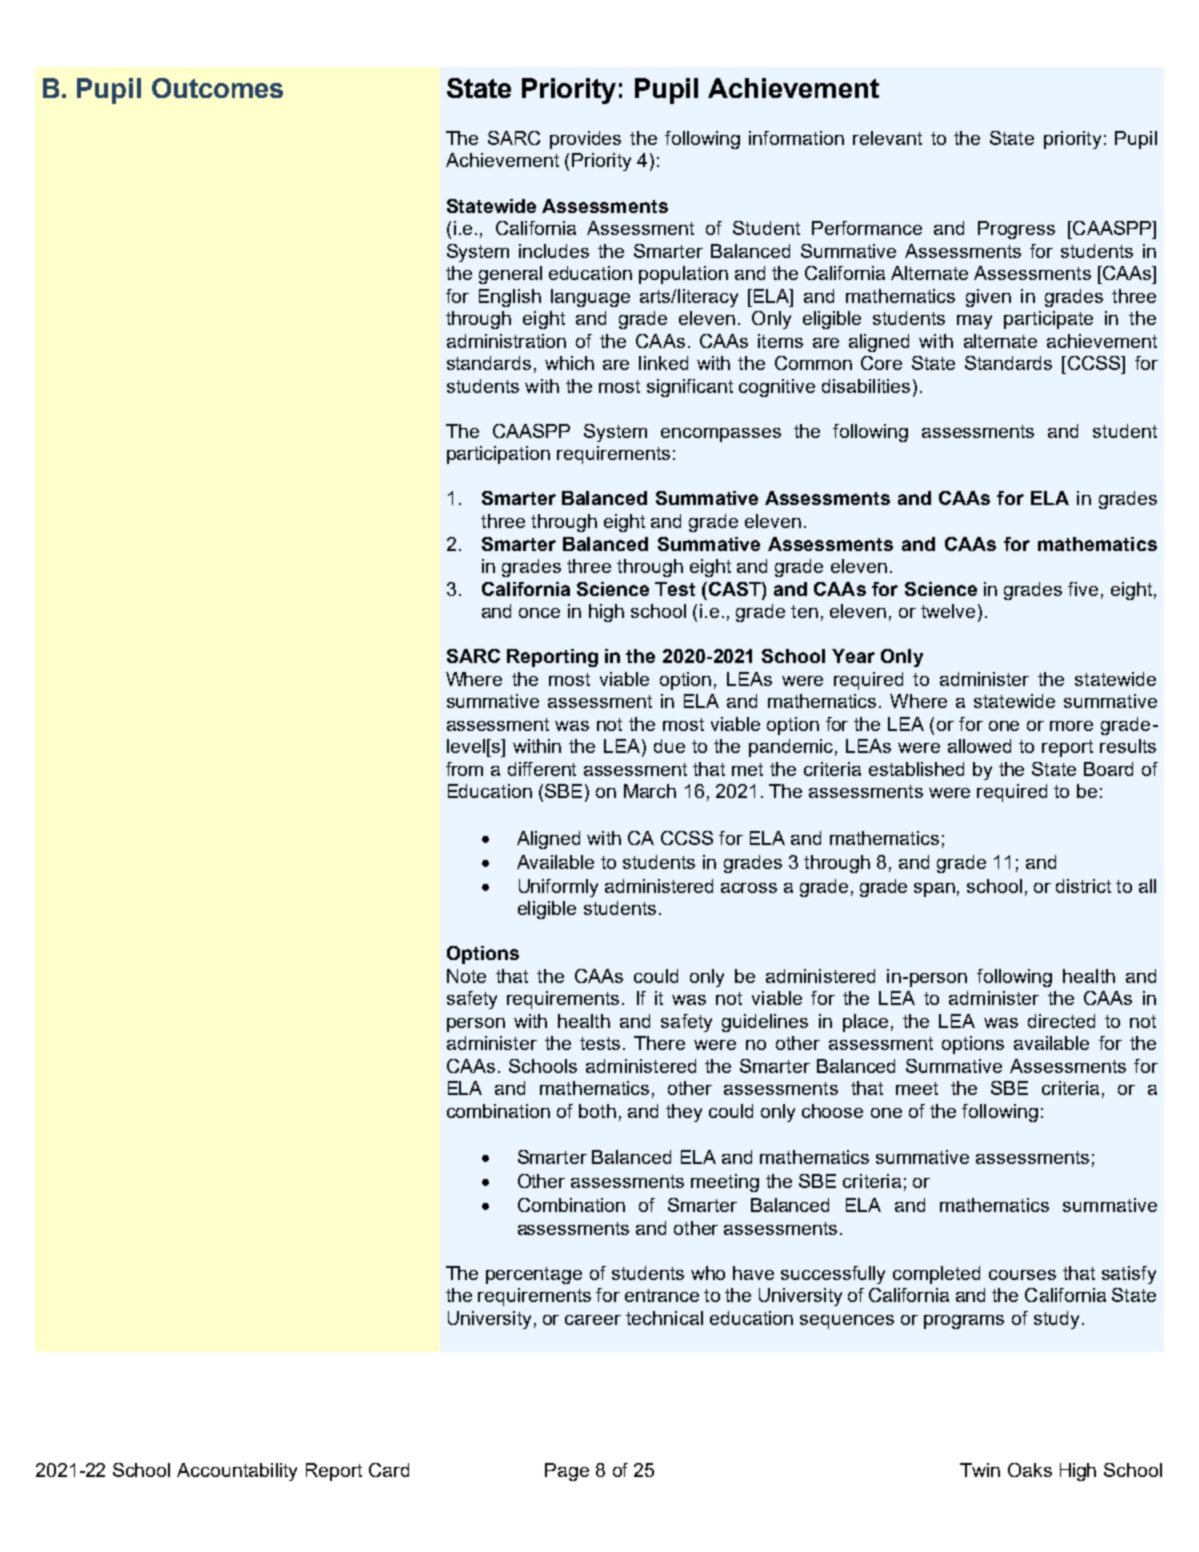 The width and height of the screenshot is (1199, 1552). What do you see at coordinates (1083, 589) in the screenshot?
I see `five` at bounding box center [1083, 589].
